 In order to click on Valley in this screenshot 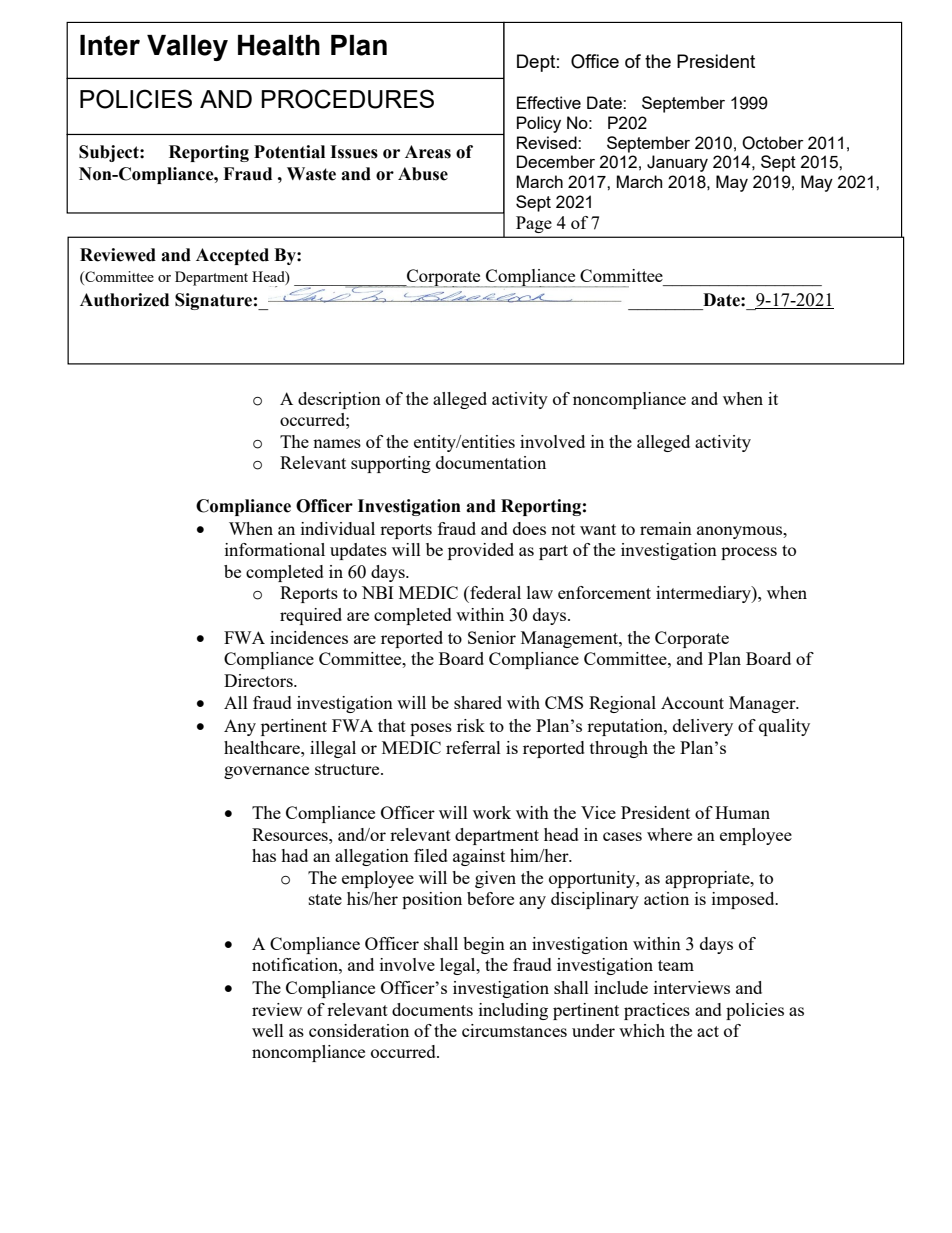, I will do `click(187, 48)`.
